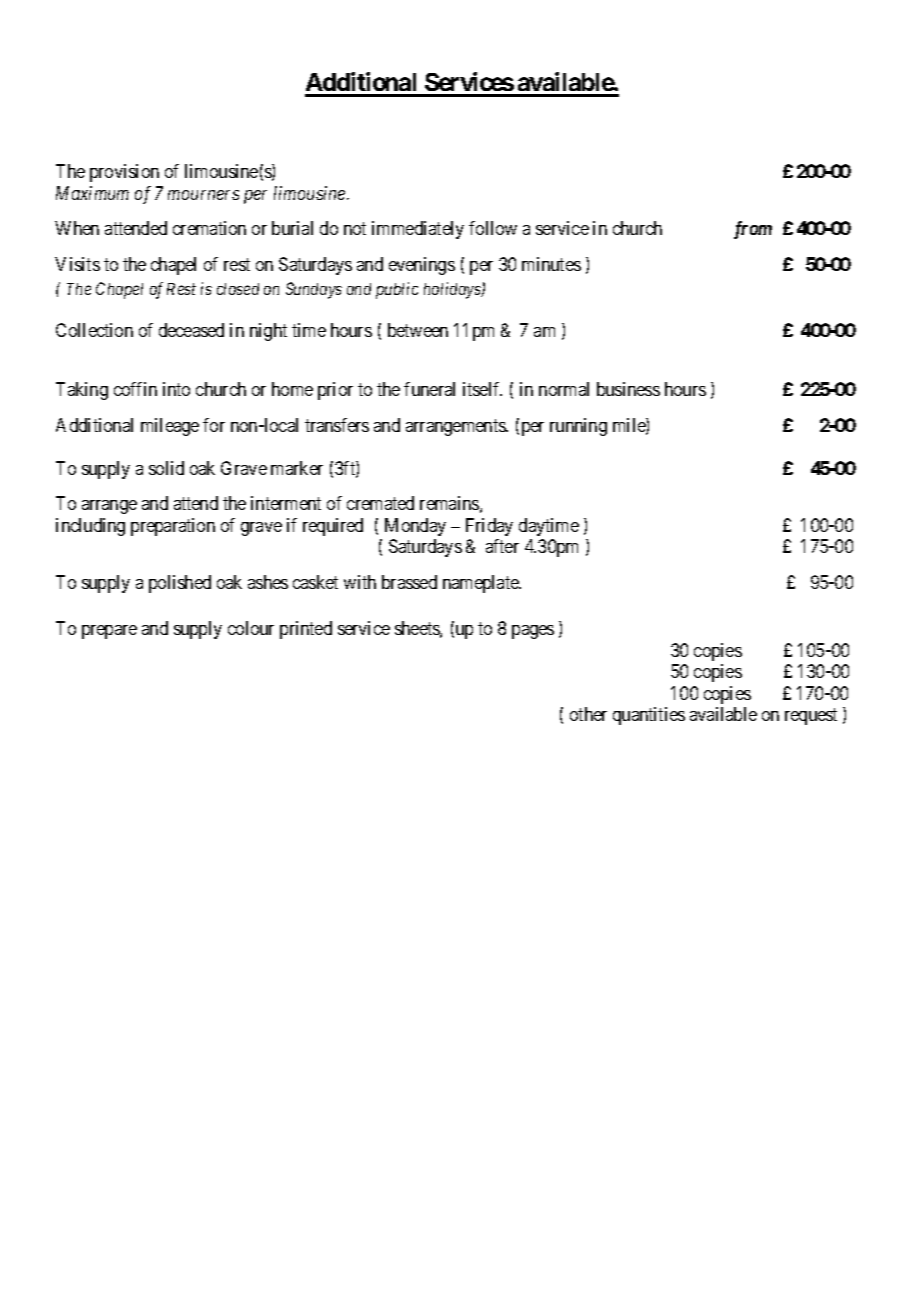 The height and width of the page is (1307, 924). What do you see at coordinates (109, 632) in the page?
I see `prepare` at bounding box center [109, 632].
